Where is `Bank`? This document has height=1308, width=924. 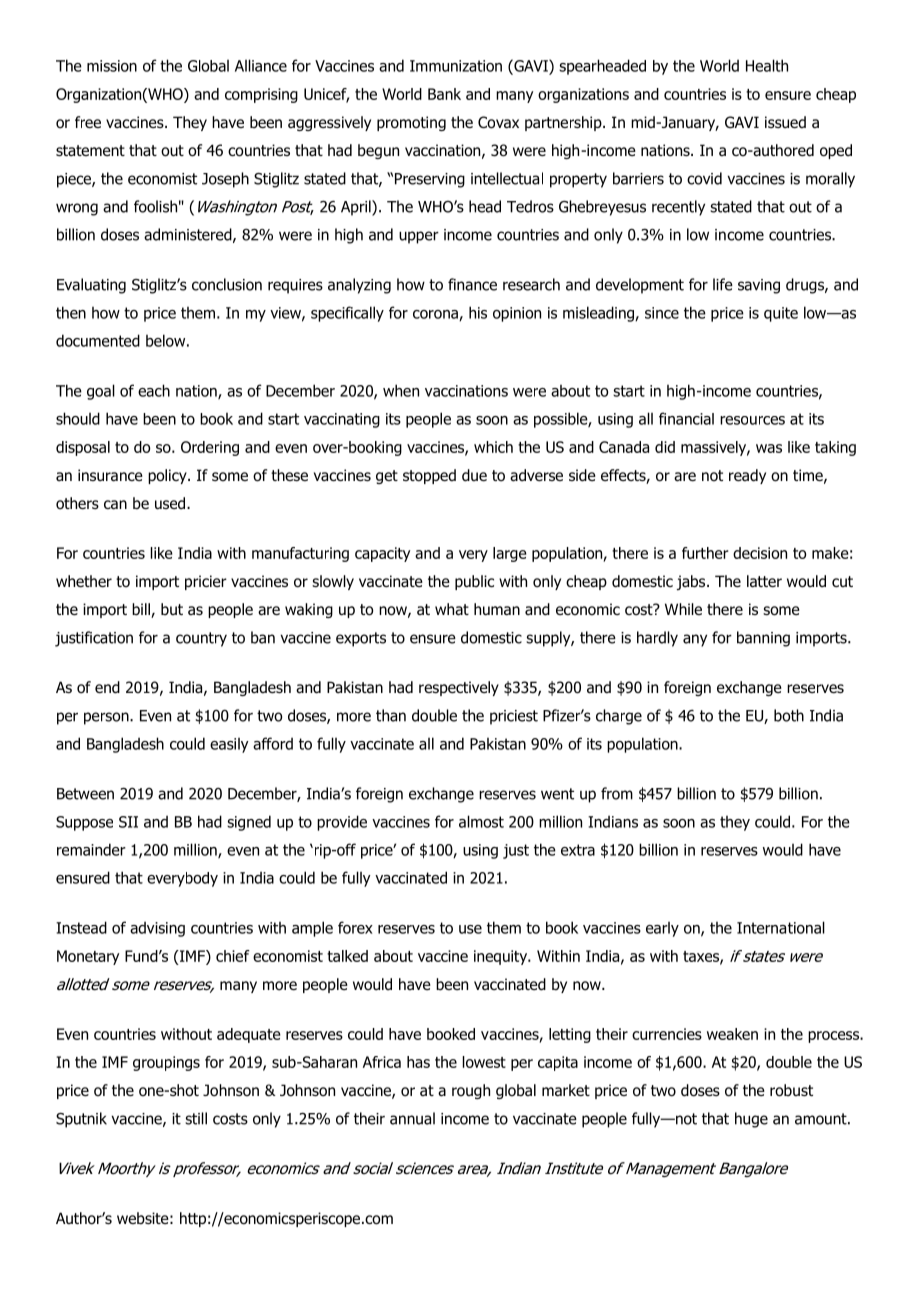 Bank is located at coordinates (444, 94).
